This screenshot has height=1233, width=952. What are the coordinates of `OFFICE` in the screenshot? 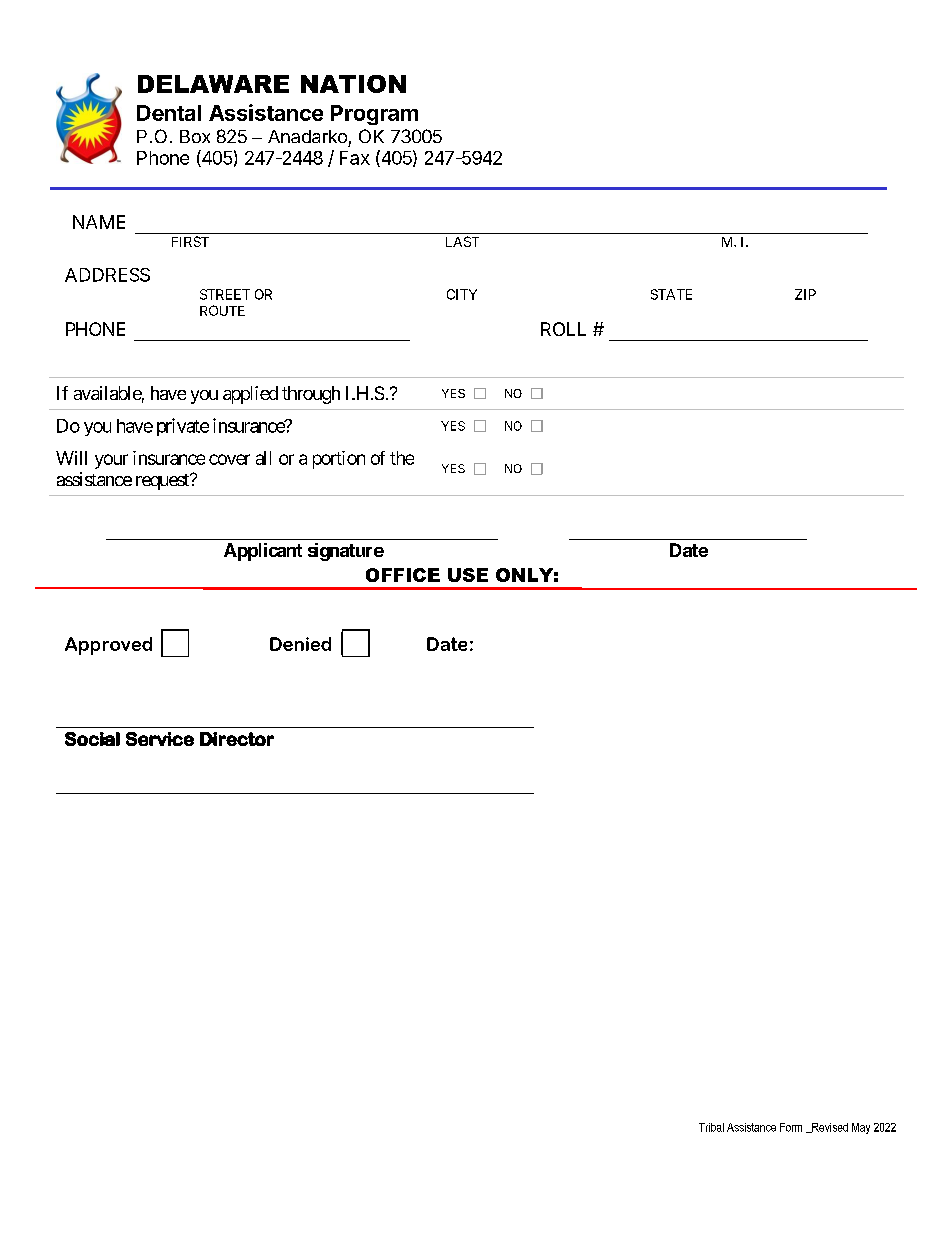 It's located at (403, 575).
